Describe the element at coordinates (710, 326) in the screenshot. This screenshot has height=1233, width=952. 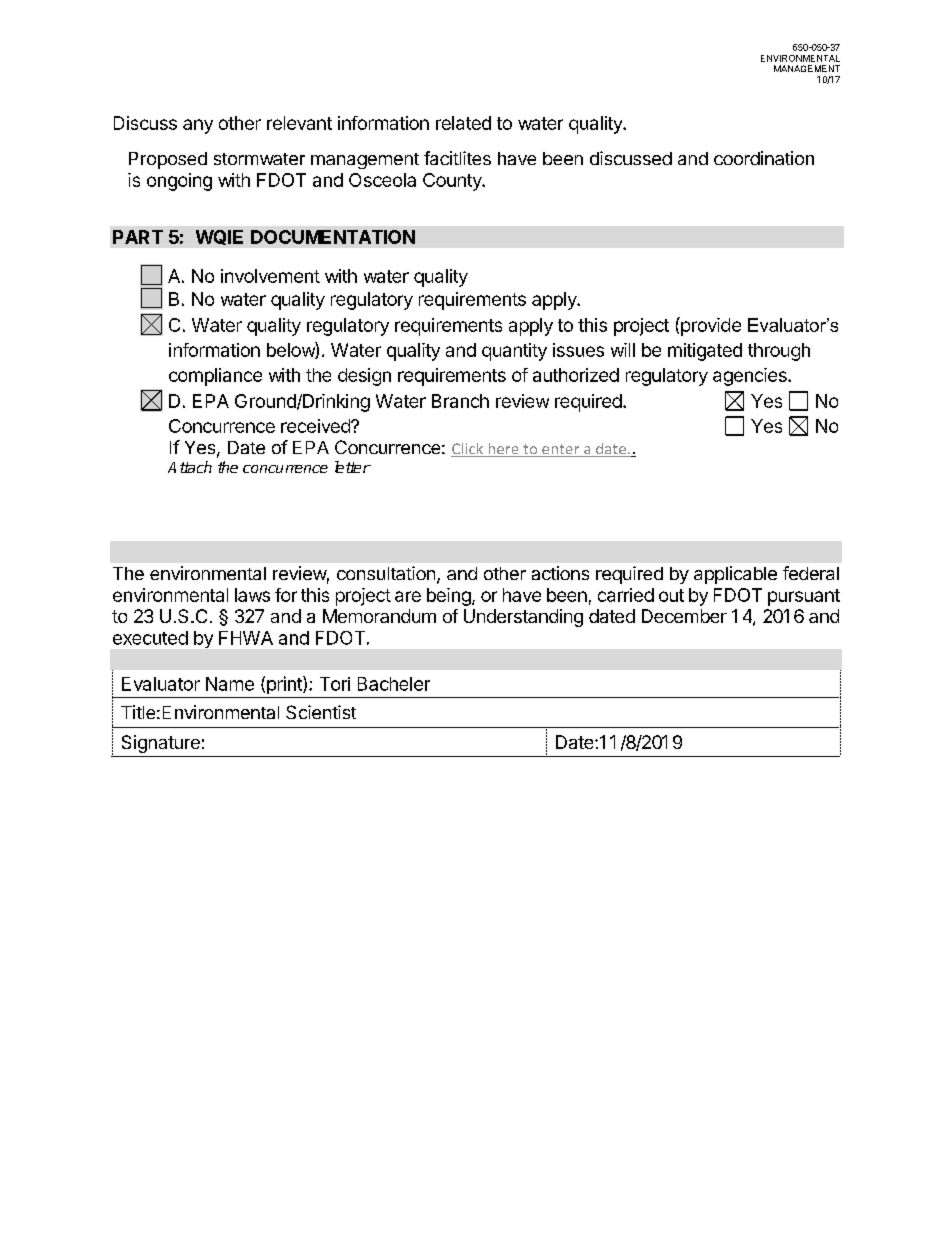
I see `provide` at that location.
